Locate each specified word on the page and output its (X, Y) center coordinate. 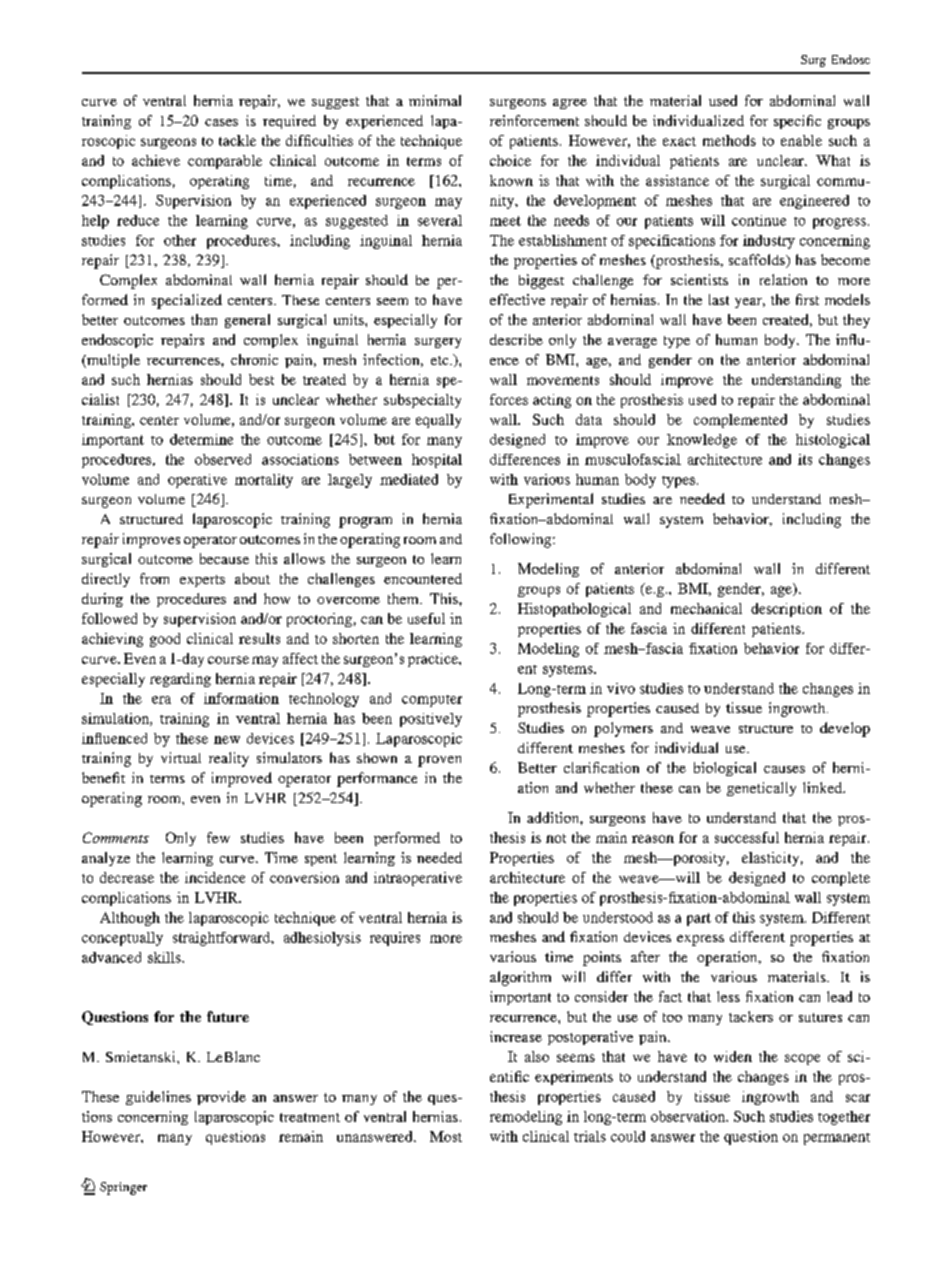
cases (221, 122)
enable (801, 140)
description (786, 610)
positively (431, 720)
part (699, 919)
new (227, 740)
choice (510, 160)
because (224, 558)
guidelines (158, 1098)
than (204, 319)
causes (784, 769)
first (807, 299)
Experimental (551, 500)
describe (516, 339)
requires (395, 939)
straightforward (223, 939)
